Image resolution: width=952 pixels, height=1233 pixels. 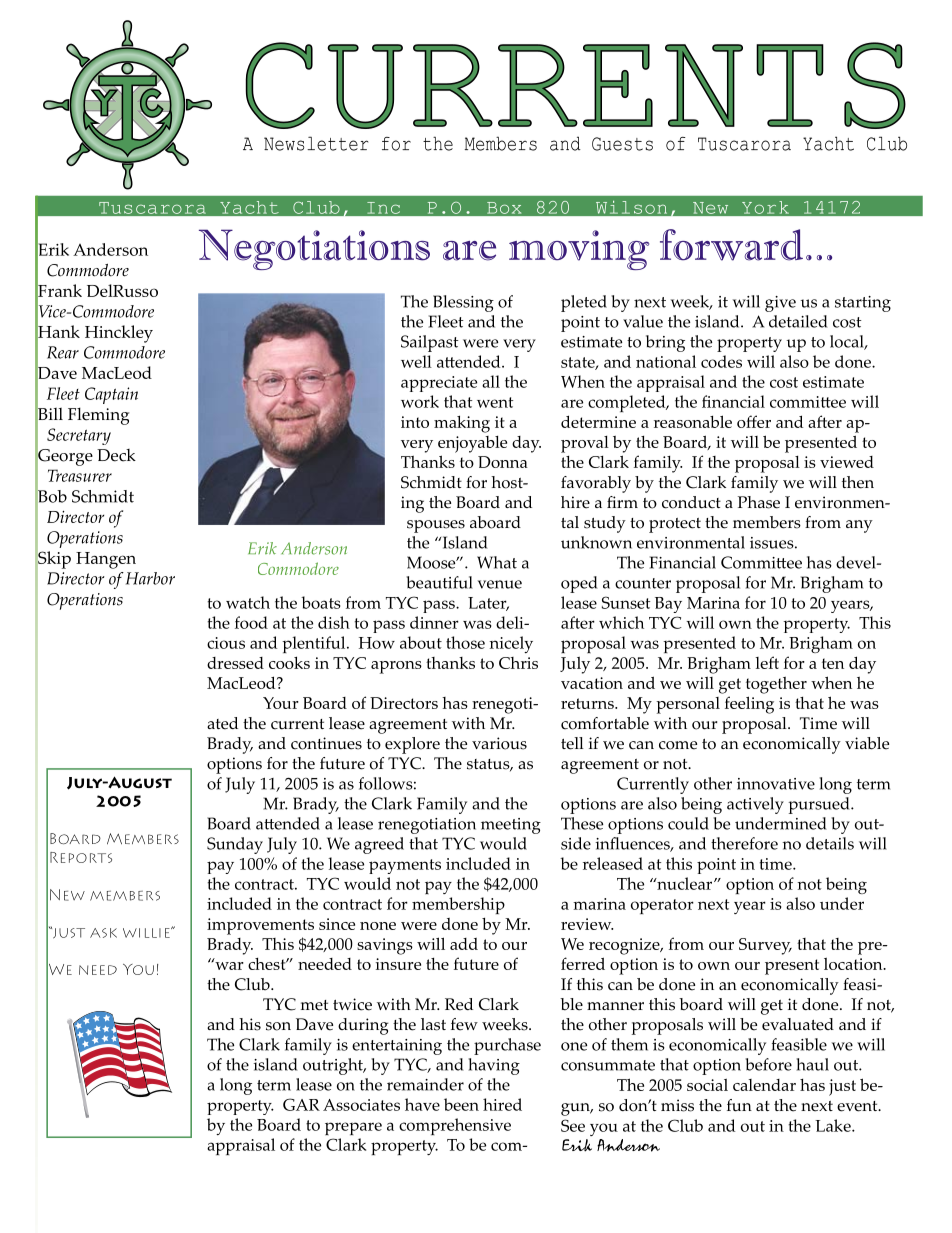 What do you see at coordinates (235, 663) in the screenshot?
I see `dressed` at bounding box center [235, 663].
